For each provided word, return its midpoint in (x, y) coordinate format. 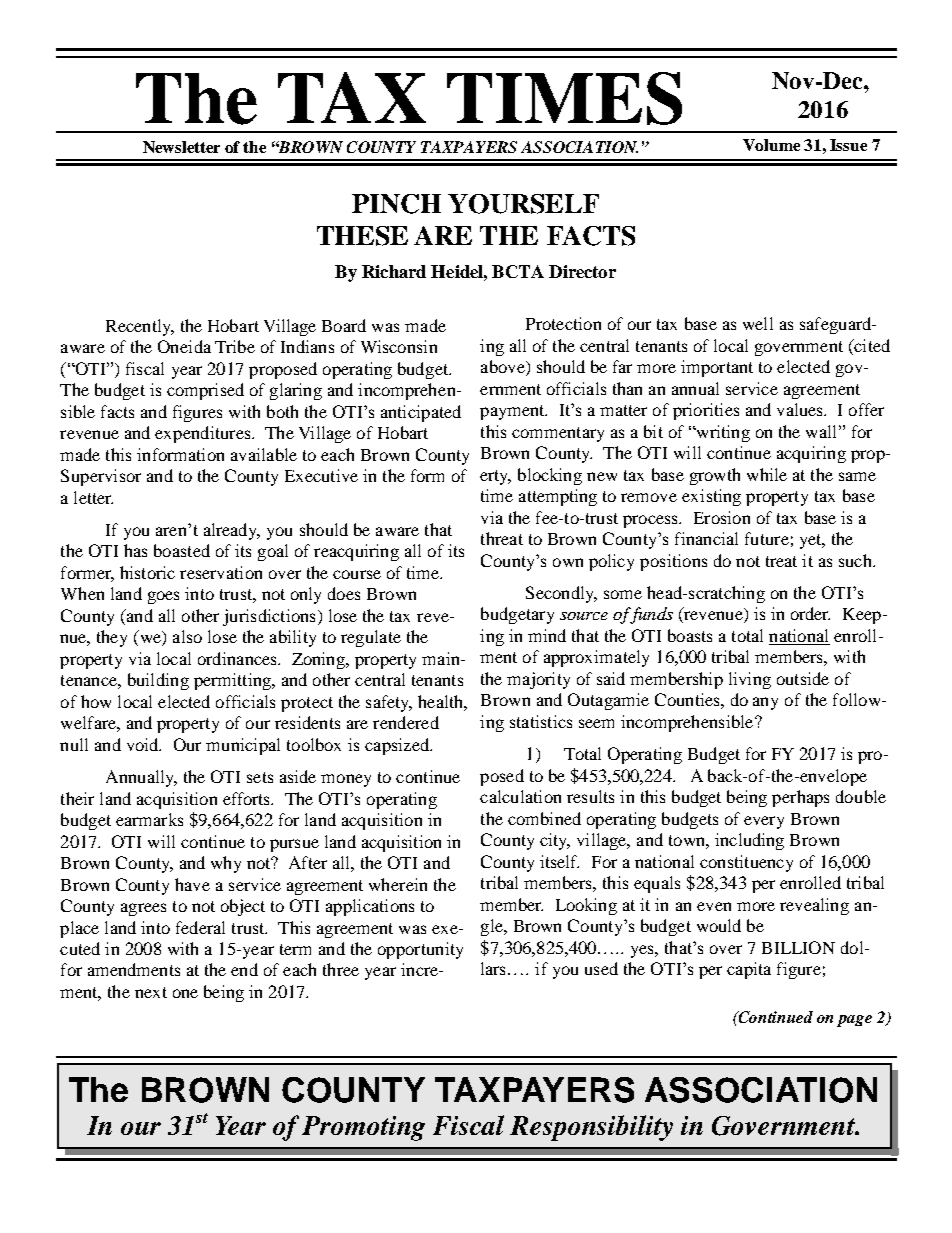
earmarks (149, 819)
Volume (771, 145)
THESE (362, 236)
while (767, 474)
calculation (520, 796)
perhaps (800, 798)
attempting (558, 497)
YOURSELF (523, 204)
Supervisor (101, 477)
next (151, 992)
